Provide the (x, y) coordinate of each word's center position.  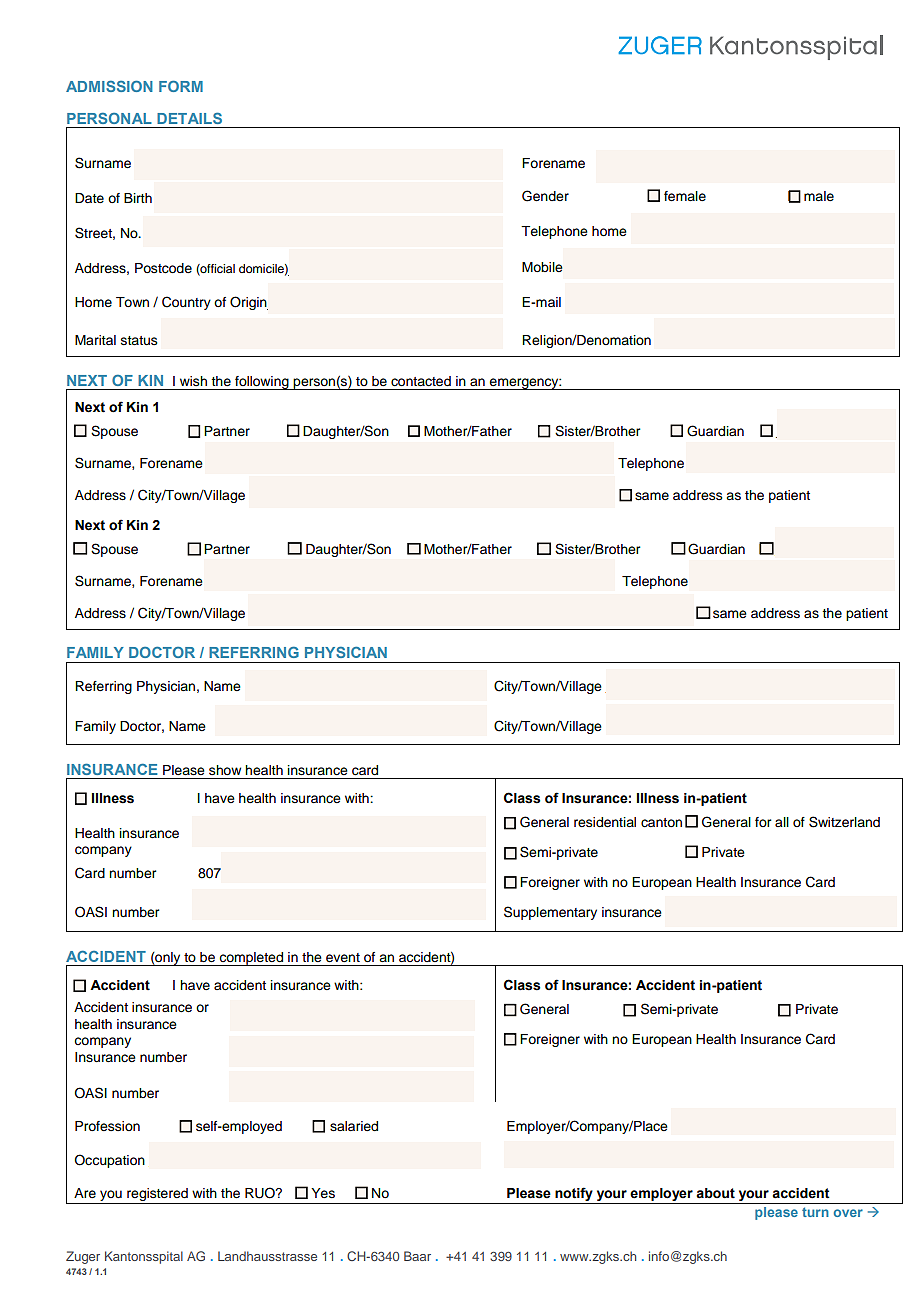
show (225, 770)
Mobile (542, 267)
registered (157, 1196)
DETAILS (189, 118)
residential (605, 822)
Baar (417, 1256)
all (782, 822)
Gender (545, 196)
